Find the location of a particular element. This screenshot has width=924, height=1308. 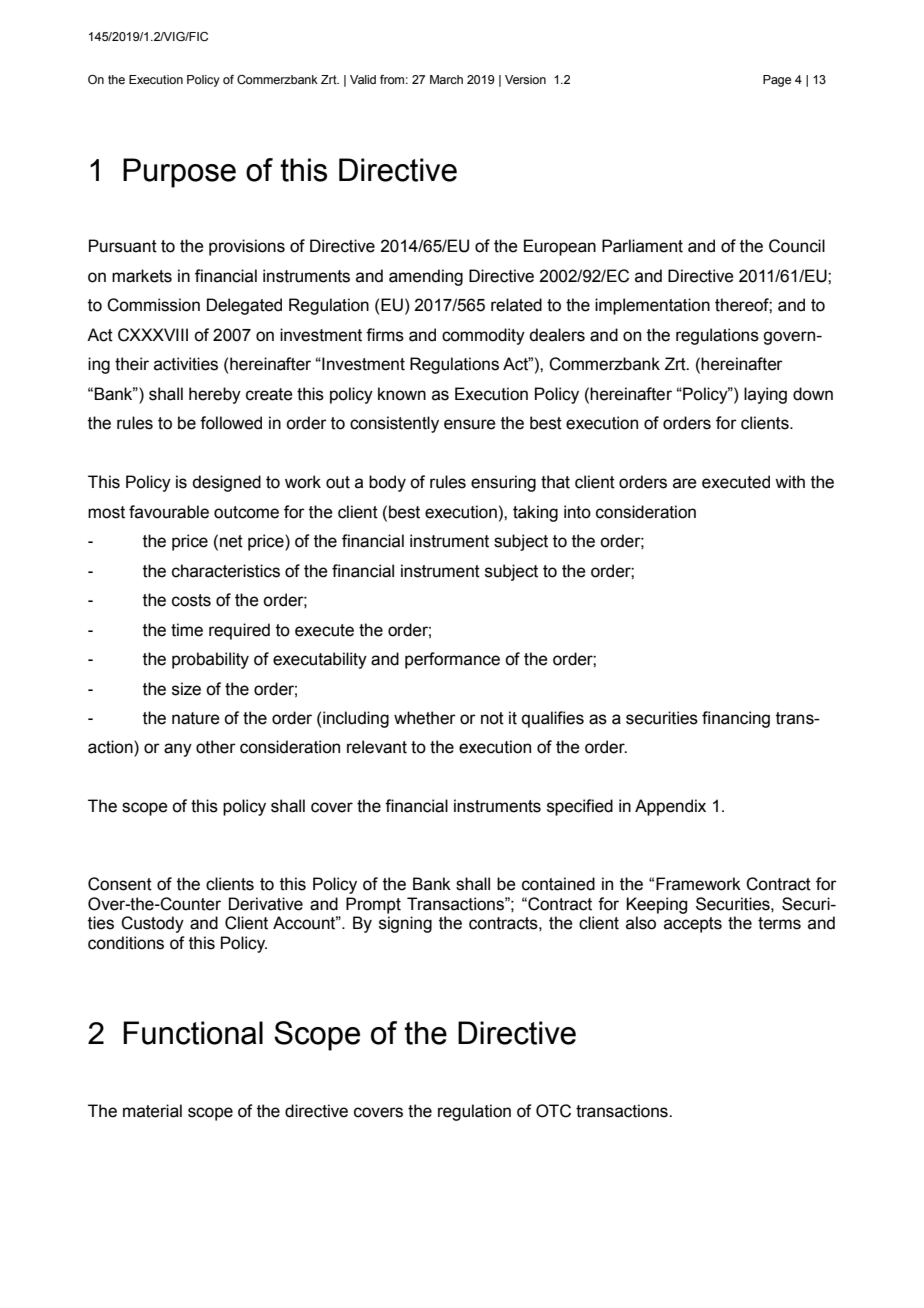

Consent is located at coordinates (120, 884).
